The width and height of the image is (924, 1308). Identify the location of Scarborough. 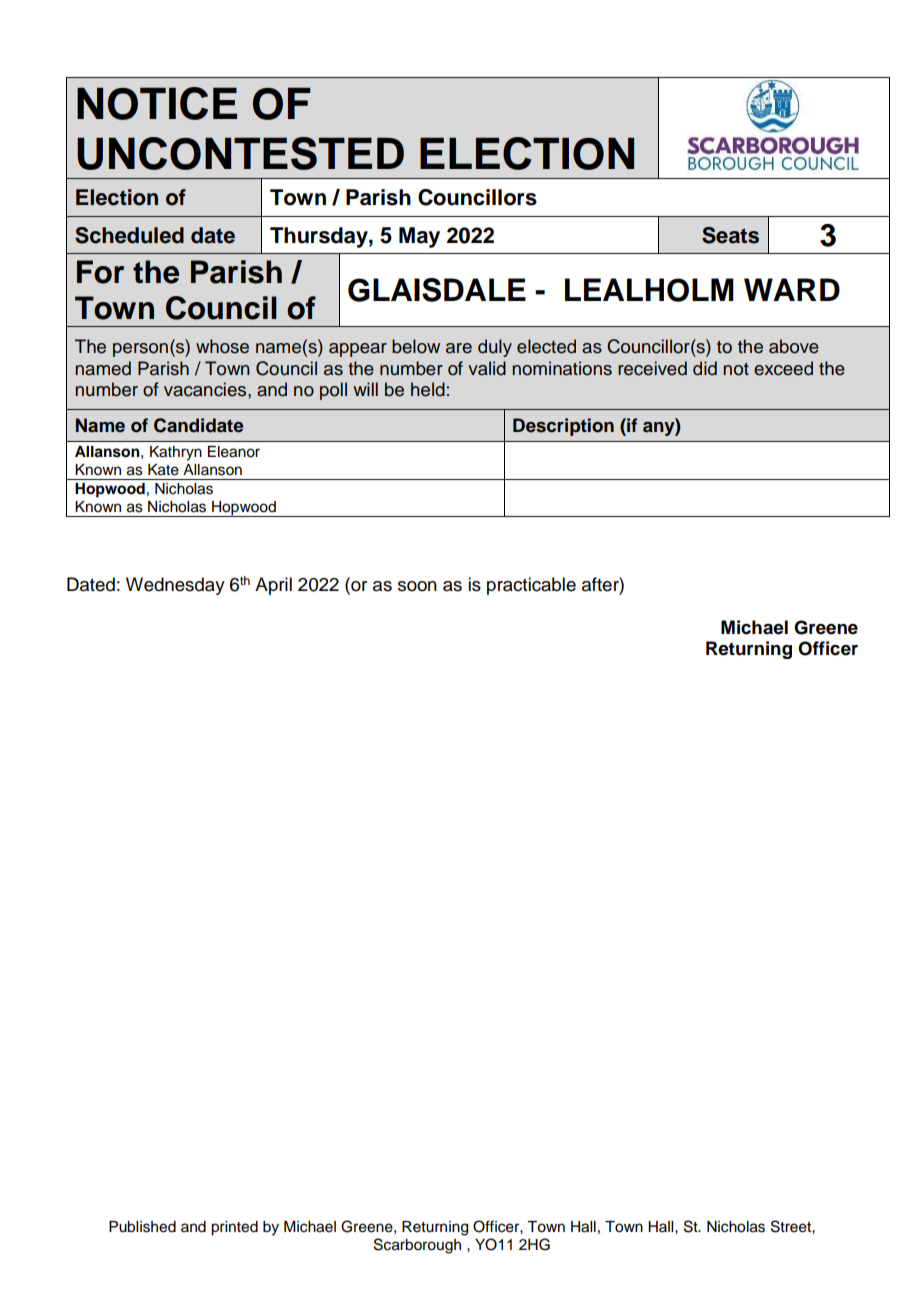
(417, 1246).
